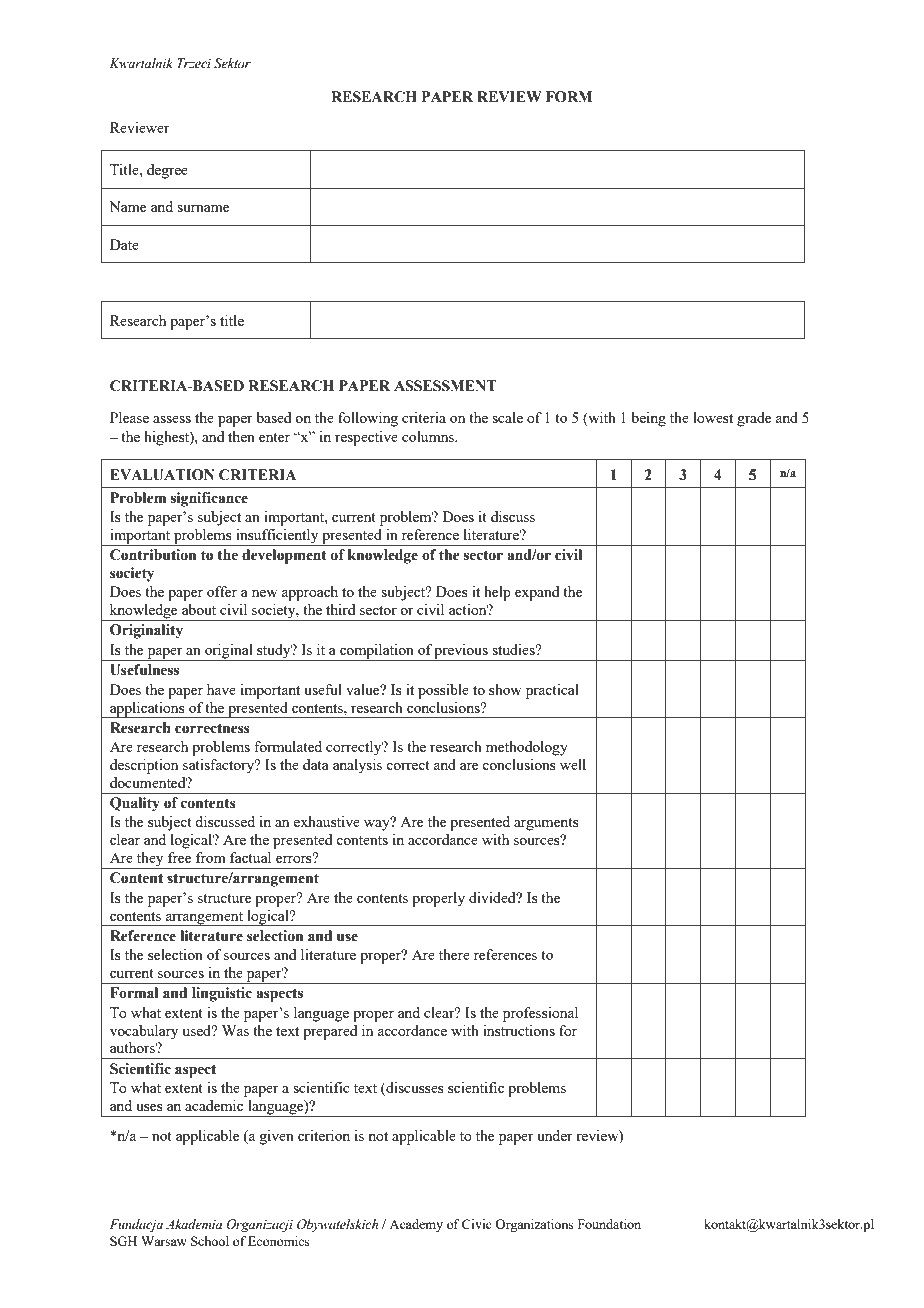 This page has height=1308, width=924. I want to click on then, so click(241, 436).
